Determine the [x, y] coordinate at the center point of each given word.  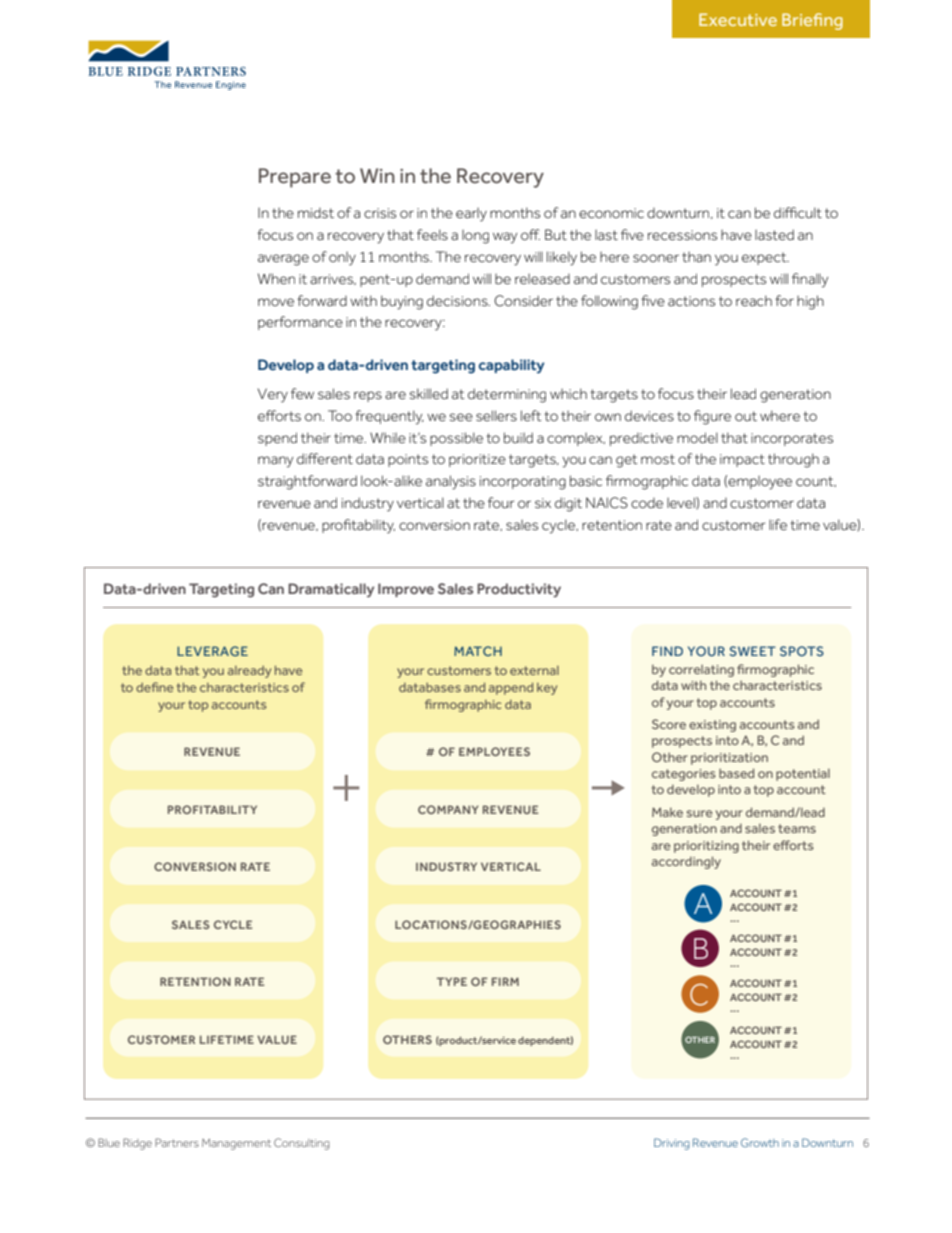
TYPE [452, 981]
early [471, 215]
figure [712, 417]
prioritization [729, 759]
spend [277, 439]
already [249, 672]
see [461, 417]
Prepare [295, 178]
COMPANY [448, 809]
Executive [738, 19]
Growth [760, 1142]
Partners [177, 1142]
